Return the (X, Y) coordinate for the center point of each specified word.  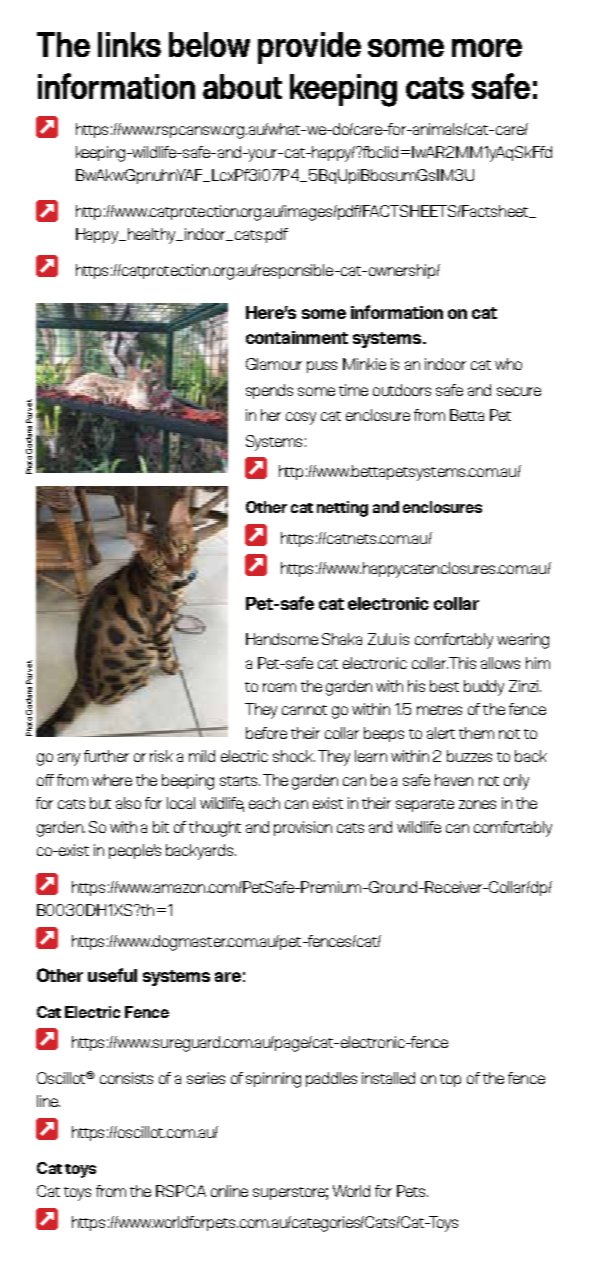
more (487, 48)
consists (126, 1078)
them (476, 733)
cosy (301, 418)
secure (519, 391)
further (106, 756)
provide (309, 48)
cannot (304, 710)
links (129, 44)
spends (269, 391)
